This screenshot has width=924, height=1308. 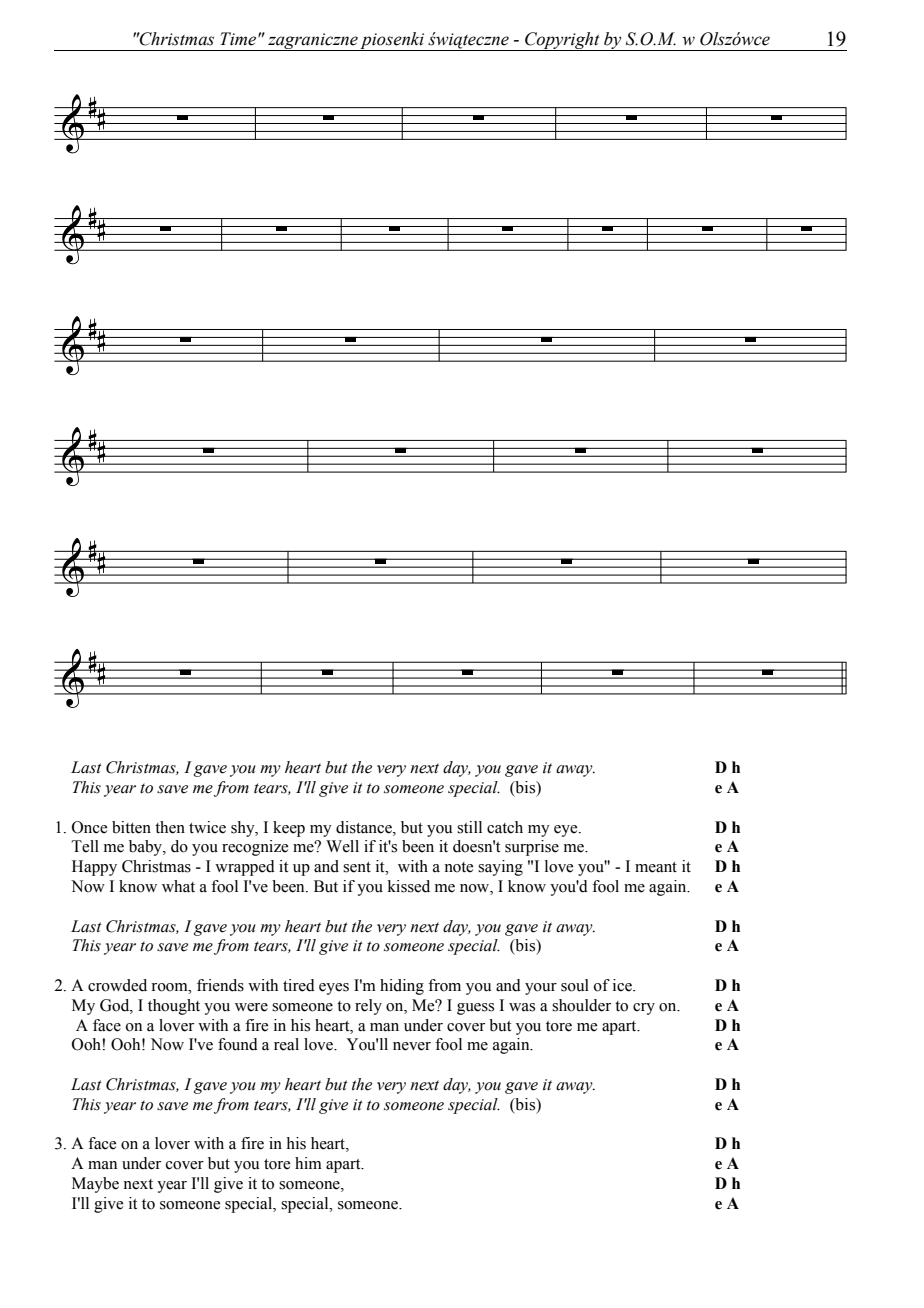 What do you see at coordinates (170, 827) in the screenshot?
I see `then` at bounding box center [170, 827].
